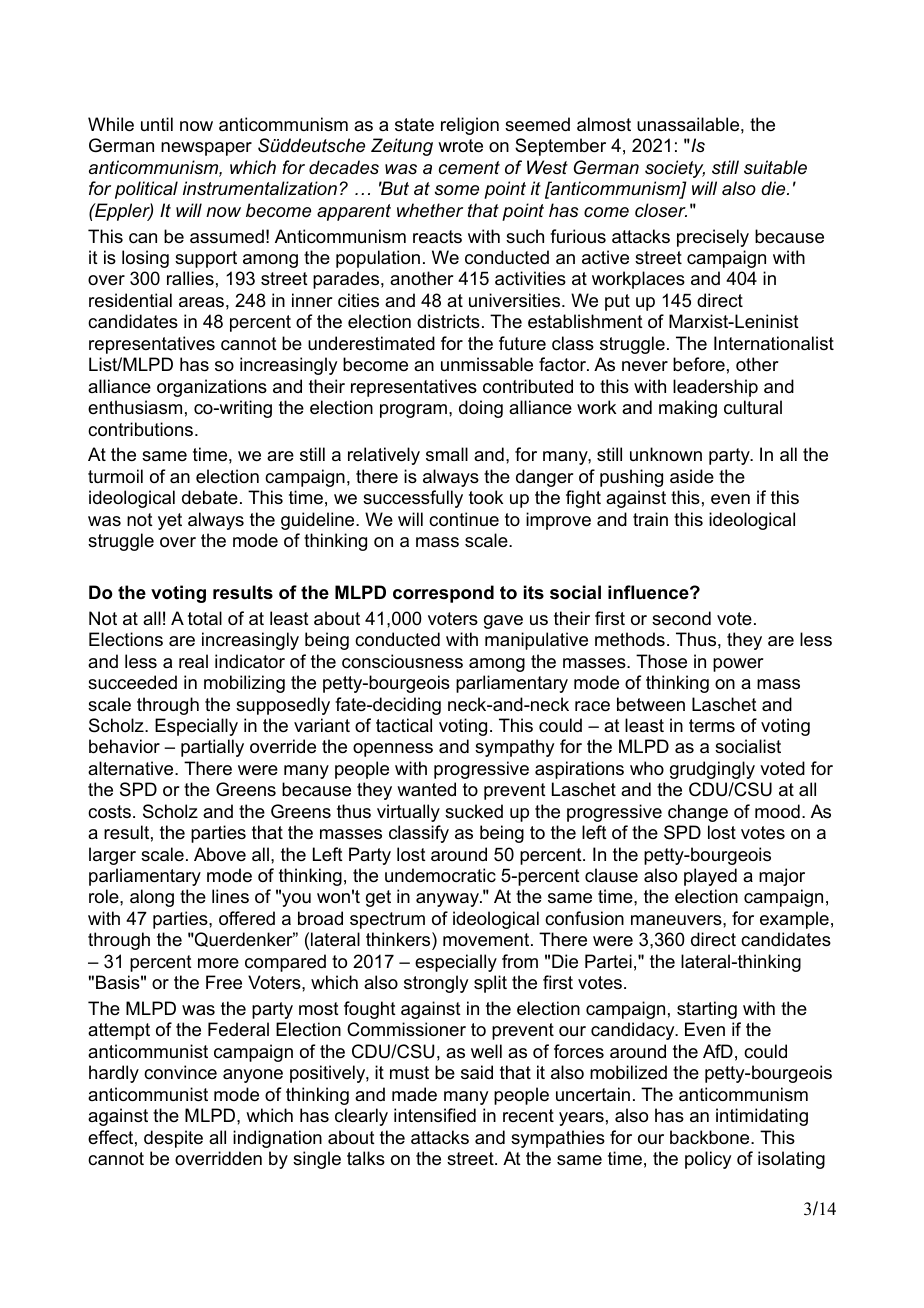 The image size is (924, 1308). What do you see at coordinates (212, 388) in the screenshot?
I see `organizations` at bounding box center [212, 388].
